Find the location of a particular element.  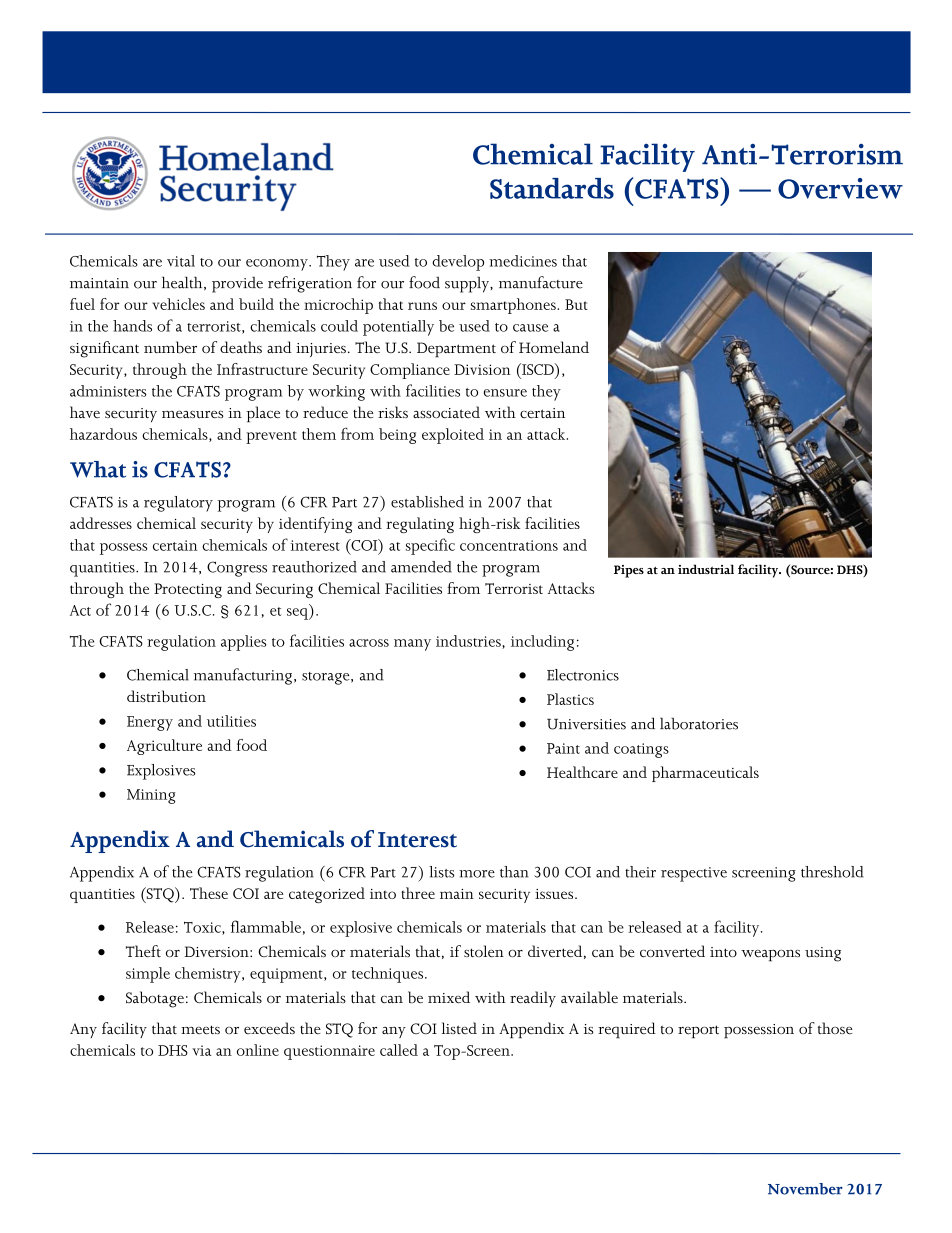

develop is located at coordinates (458, 263).
